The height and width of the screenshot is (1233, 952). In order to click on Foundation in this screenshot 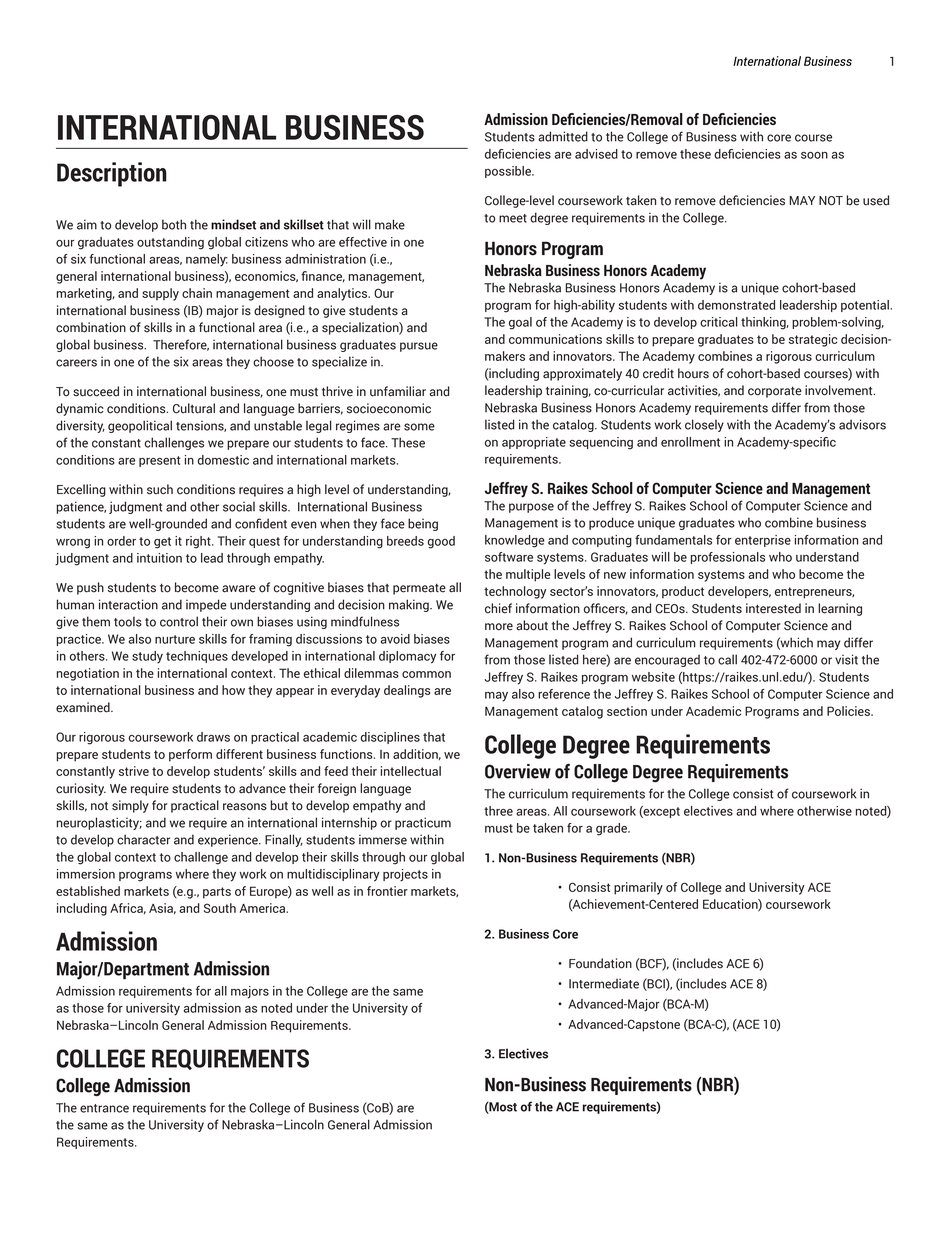, I will do `click(600, 963)`.
